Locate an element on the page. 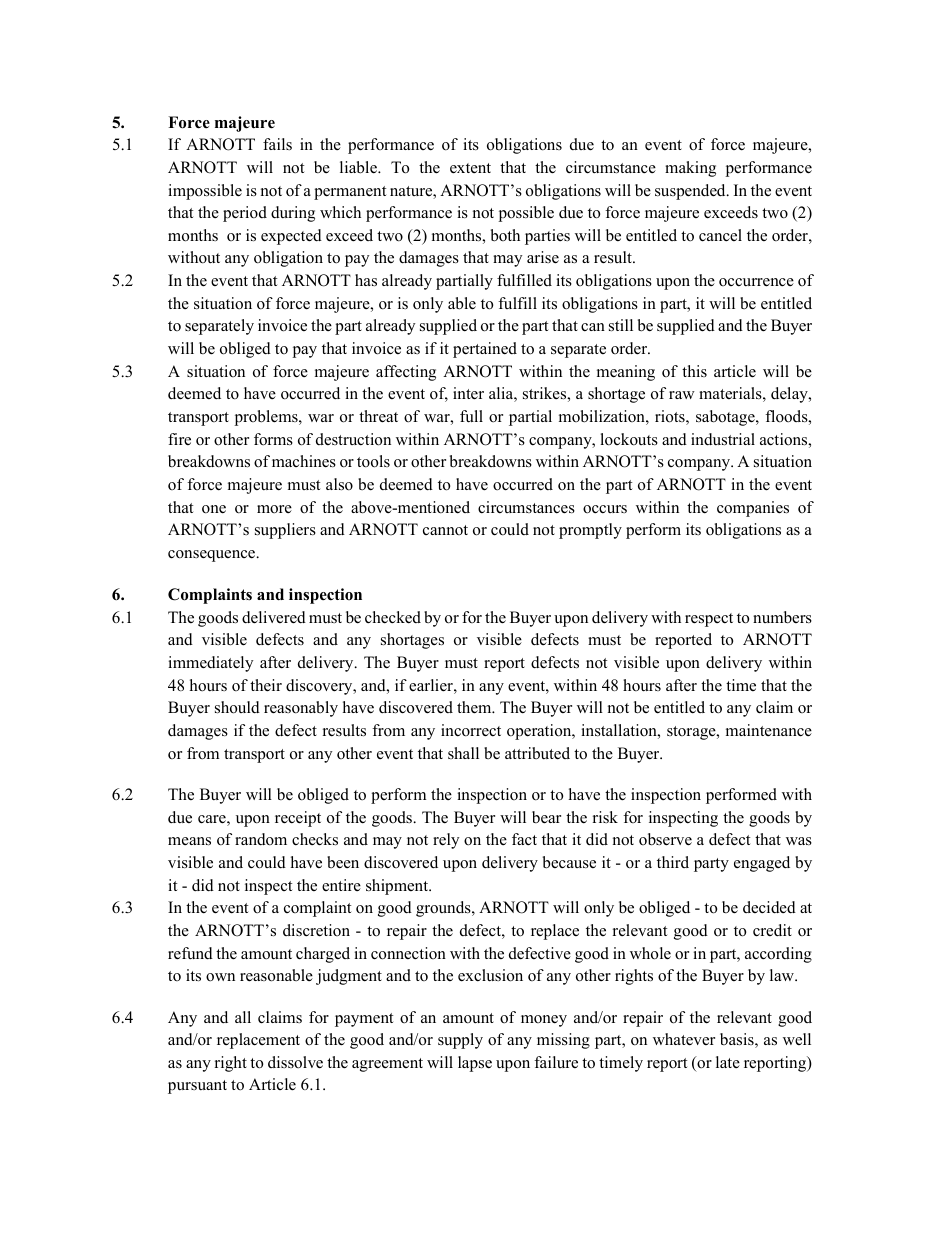  respect is located at coordinates (709, 620).
